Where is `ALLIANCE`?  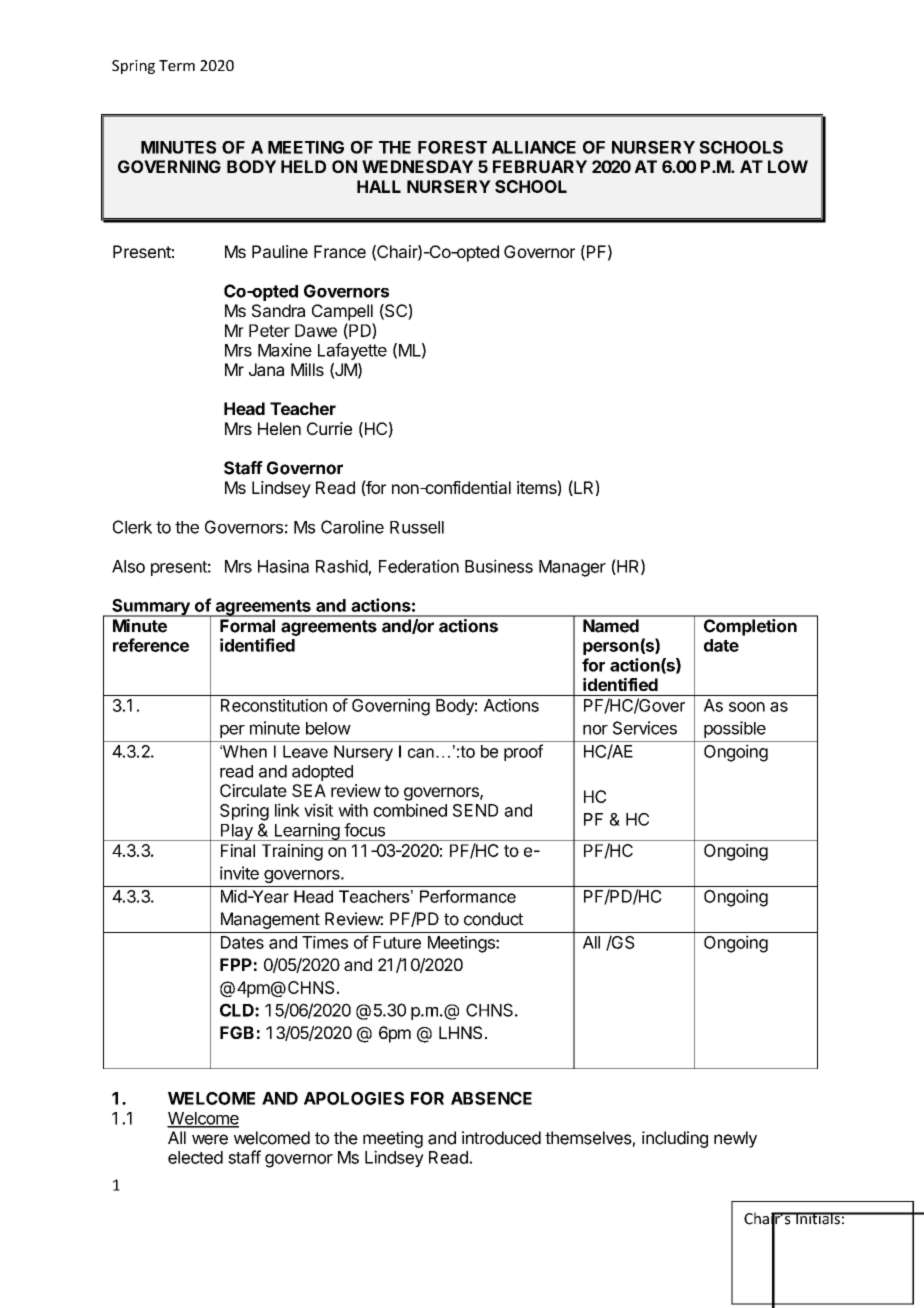 ALLIANCE is located at coordinates (534, 147).
